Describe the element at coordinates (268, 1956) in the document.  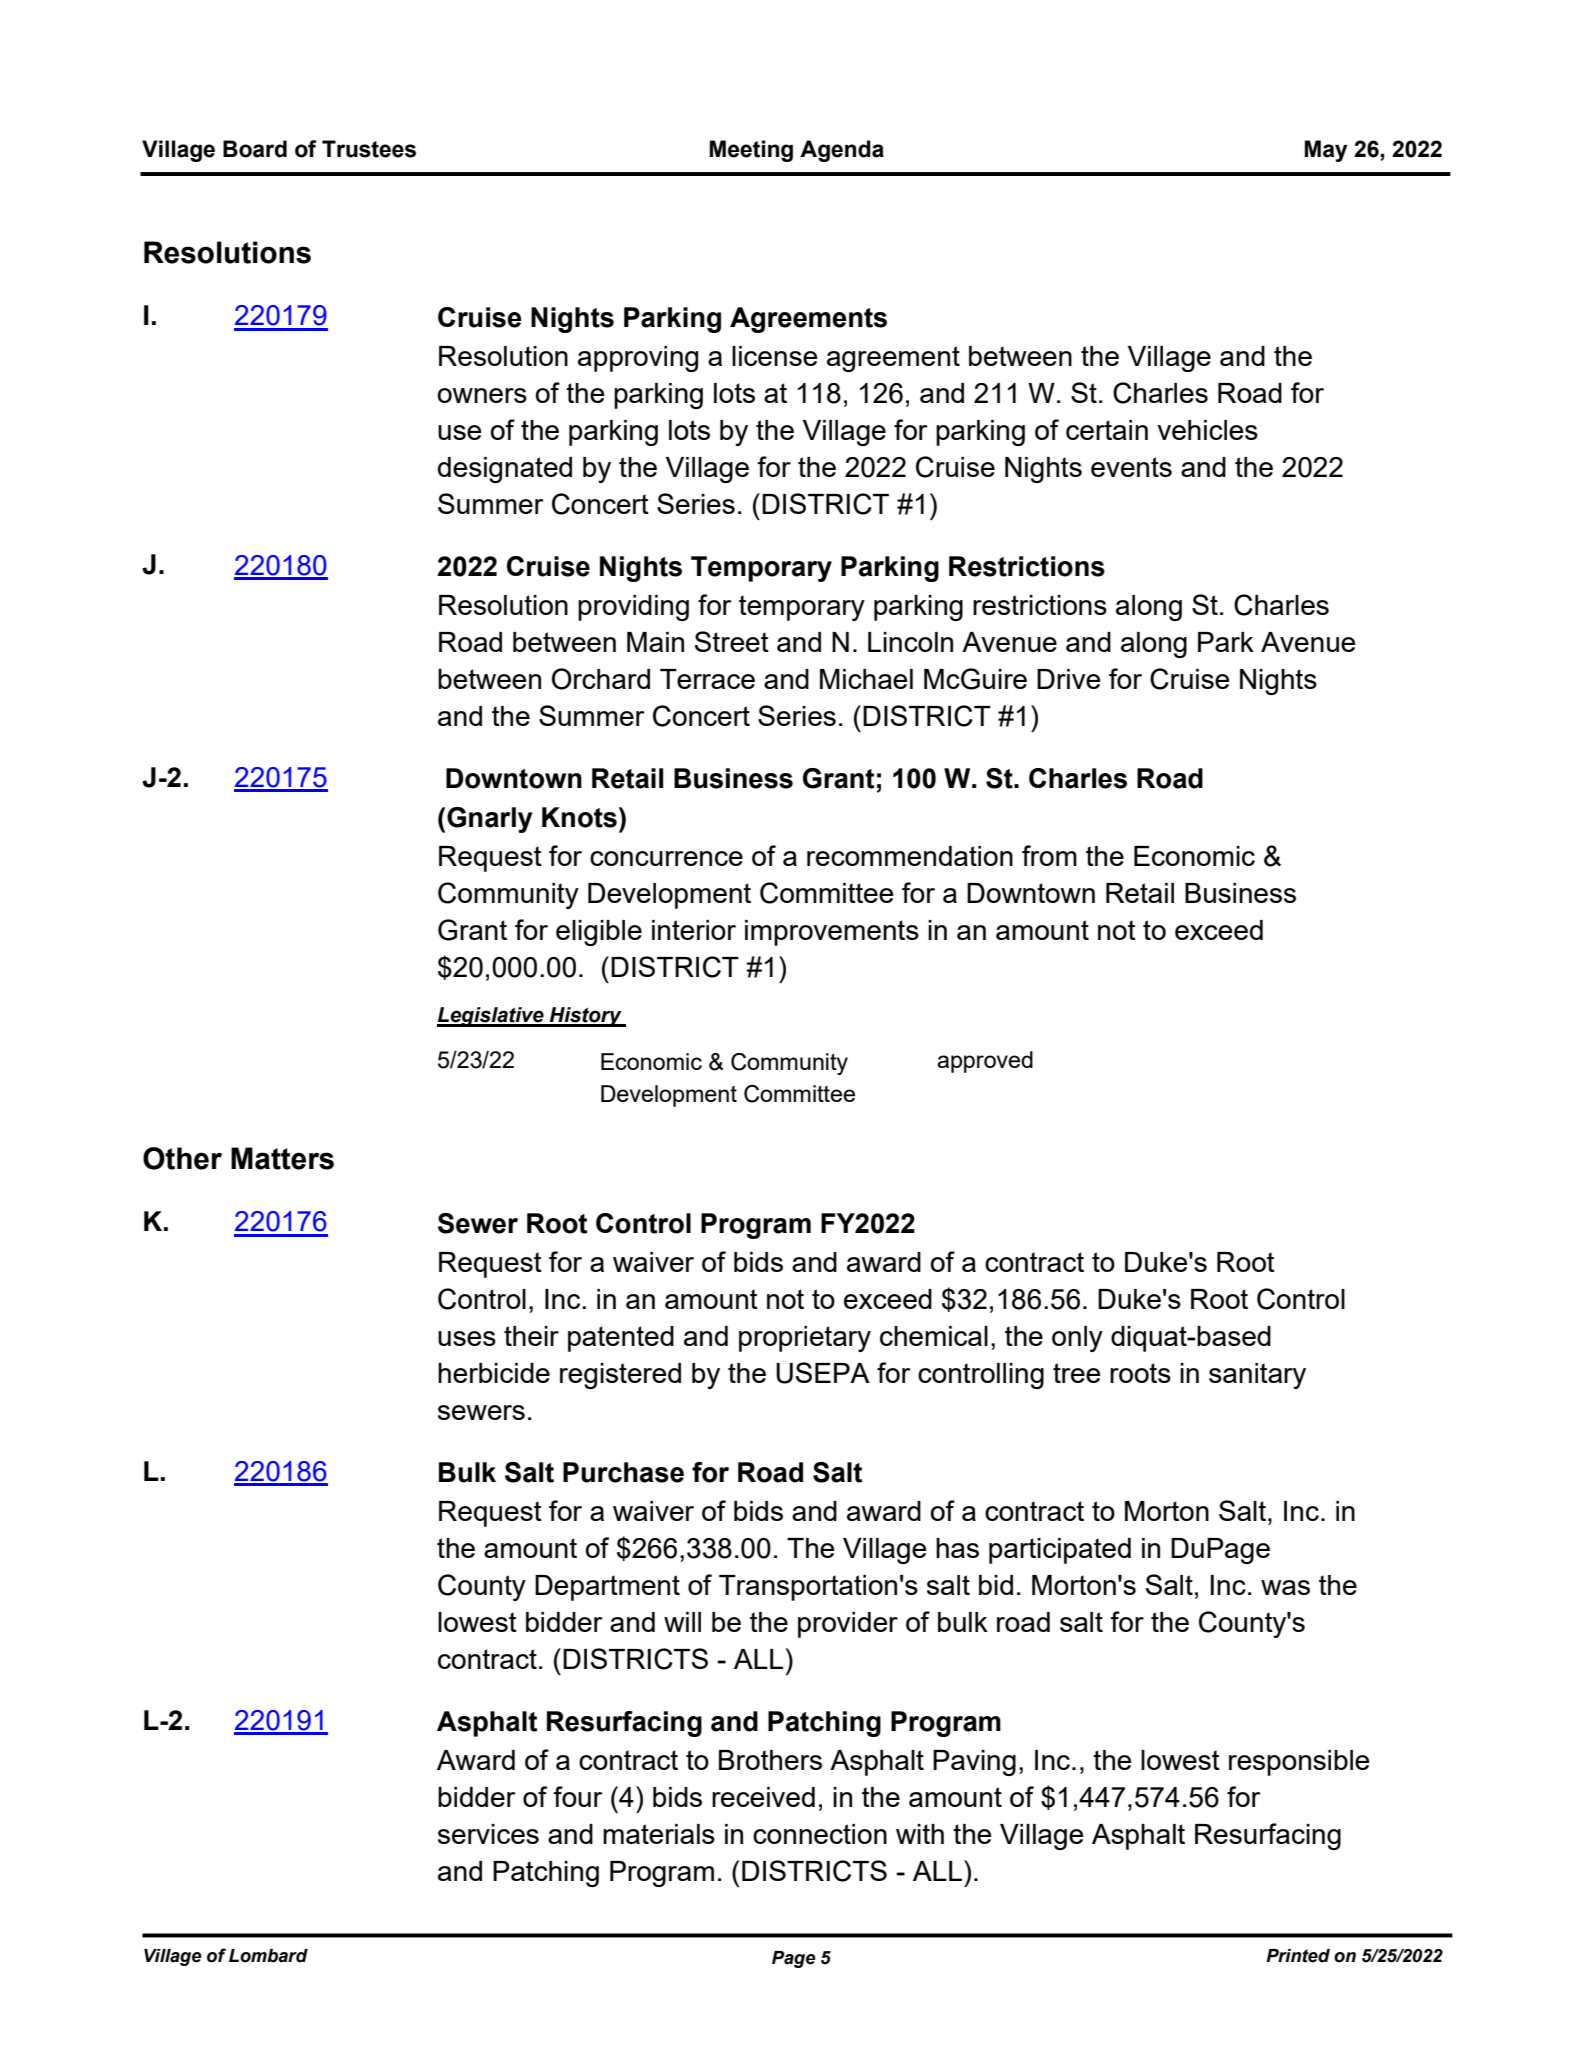
I see `Lombard` at that location.
